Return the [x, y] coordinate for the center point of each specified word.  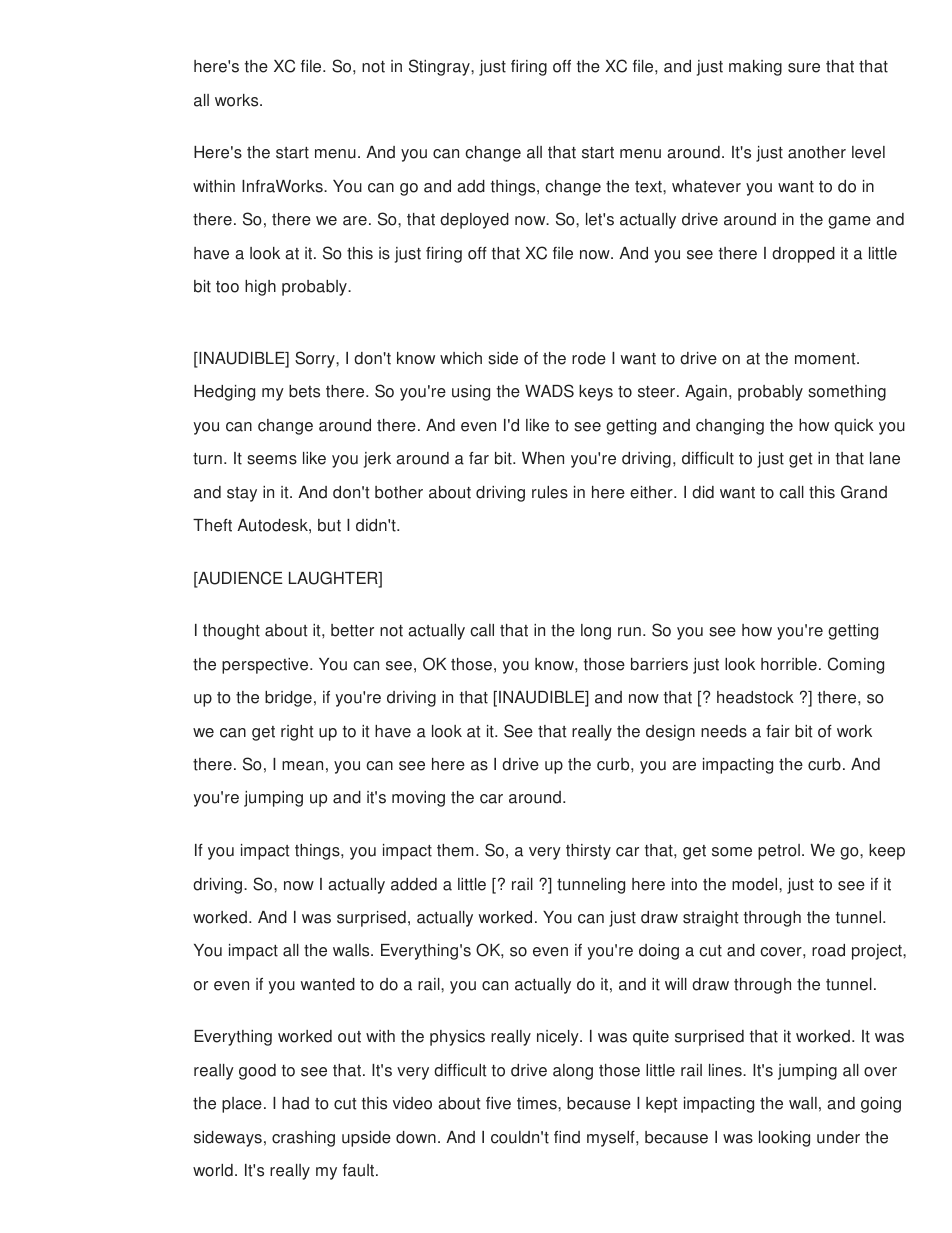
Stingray [440, 67]
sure [804, 68]
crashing [303, 1139]
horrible [789, 664]
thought [231, 632]
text [649, 187]
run [629, 632]
